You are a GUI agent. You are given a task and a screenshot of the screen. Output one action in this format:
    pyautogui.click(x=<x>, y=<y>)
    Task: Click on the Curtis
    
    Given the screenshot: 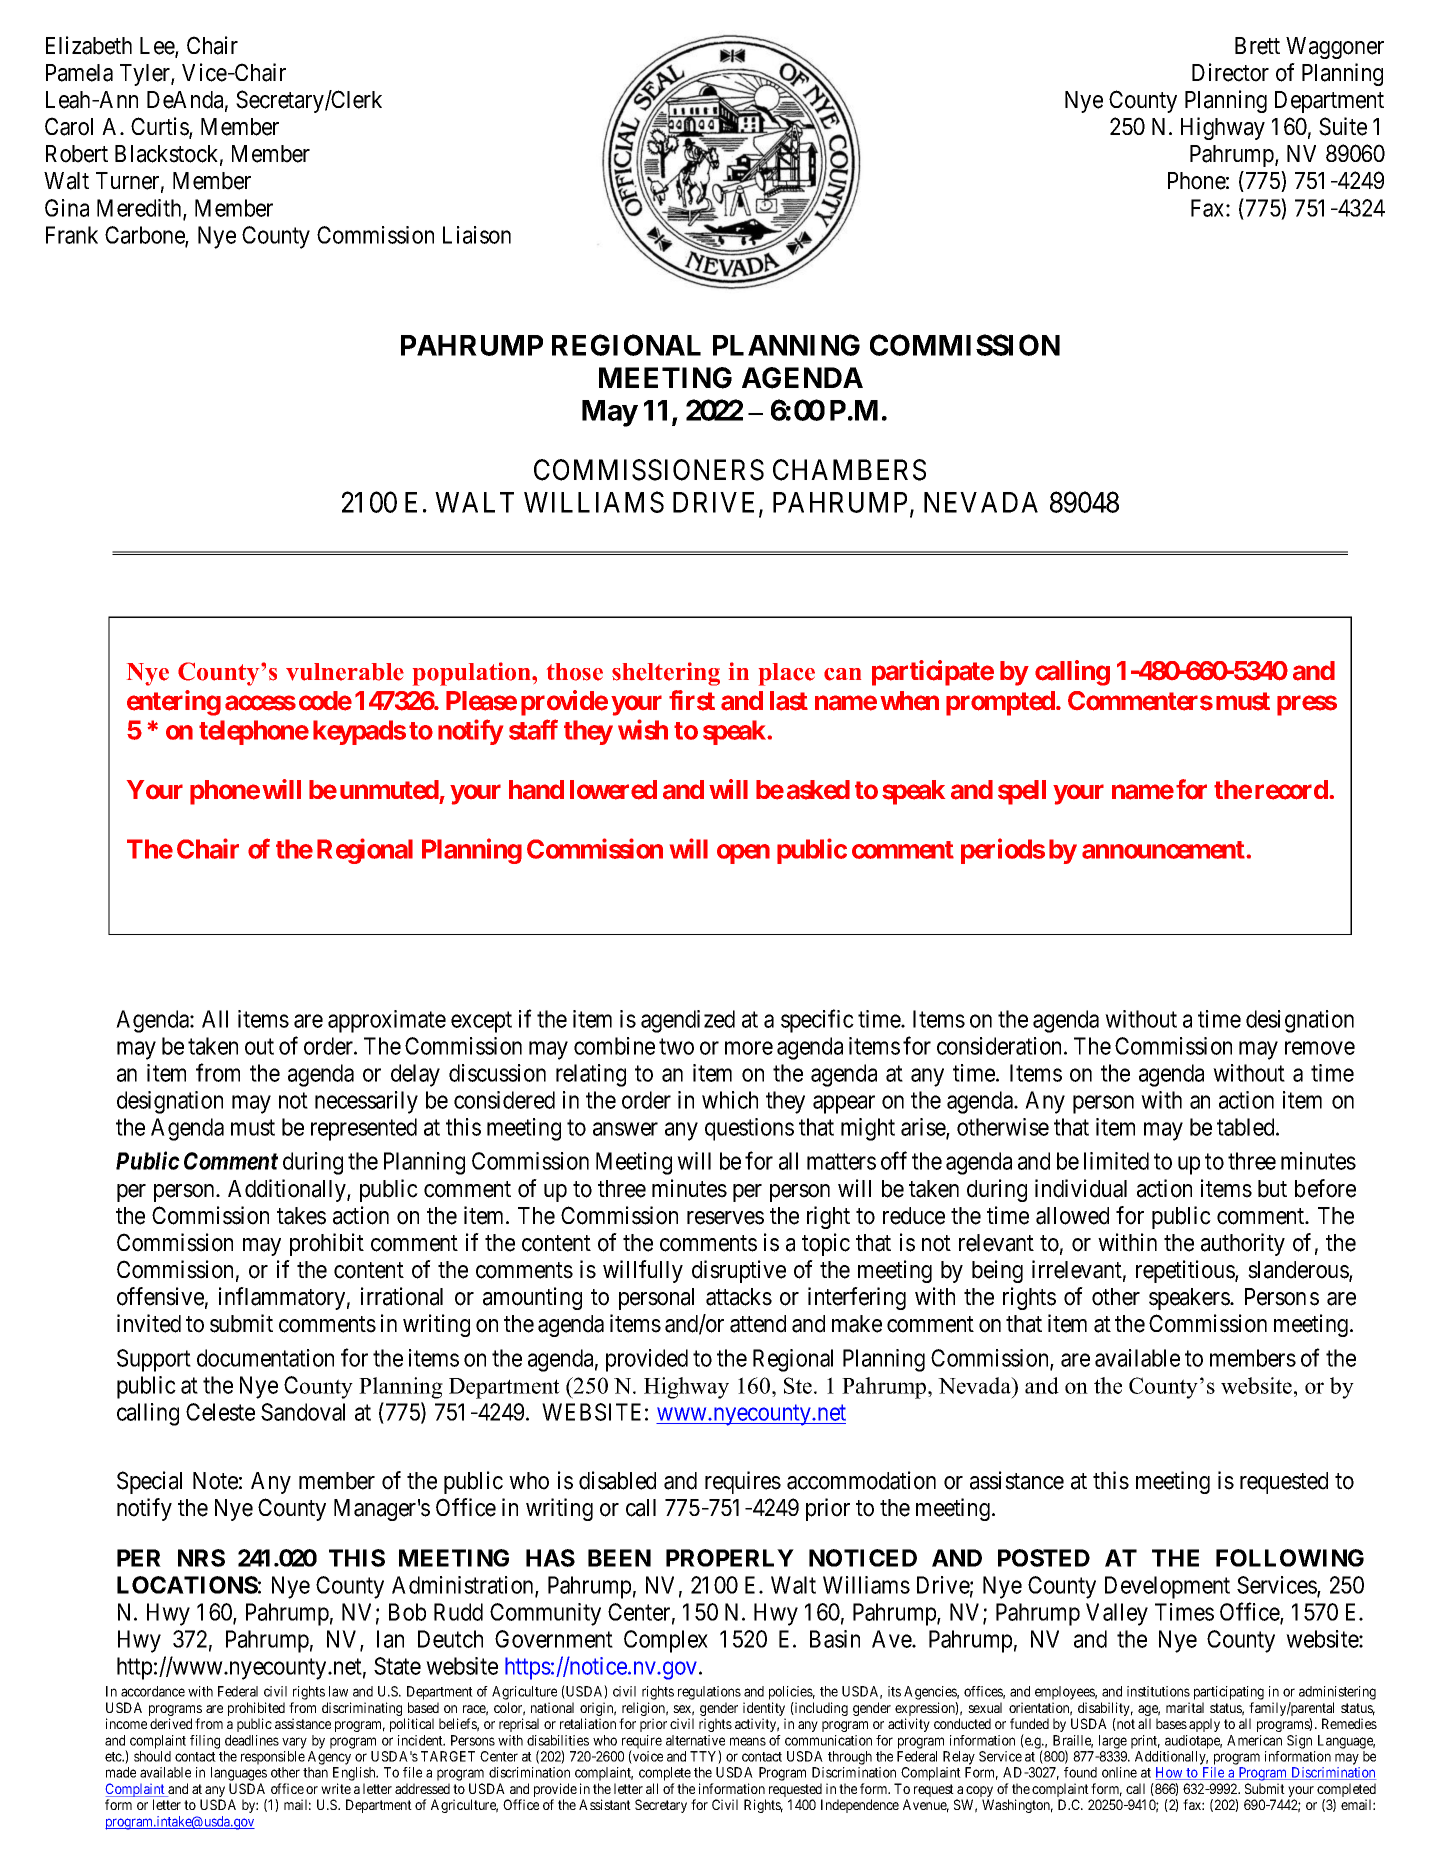 What is the action you would take?
    pyautogui.click(x=160, y=127)
